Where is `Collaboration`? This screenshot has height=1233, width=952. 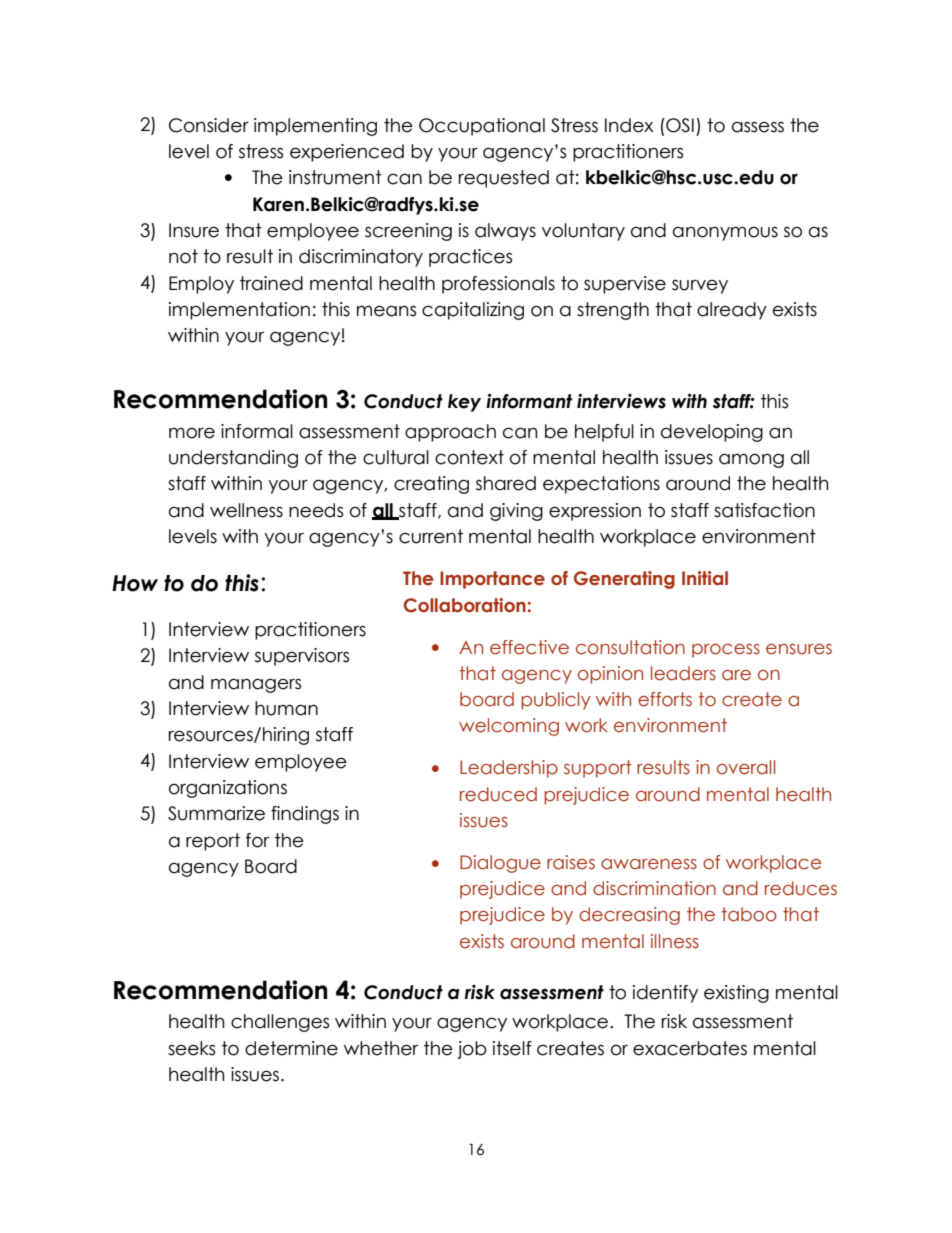
Collaboration is located at coordinates (465, 605).
